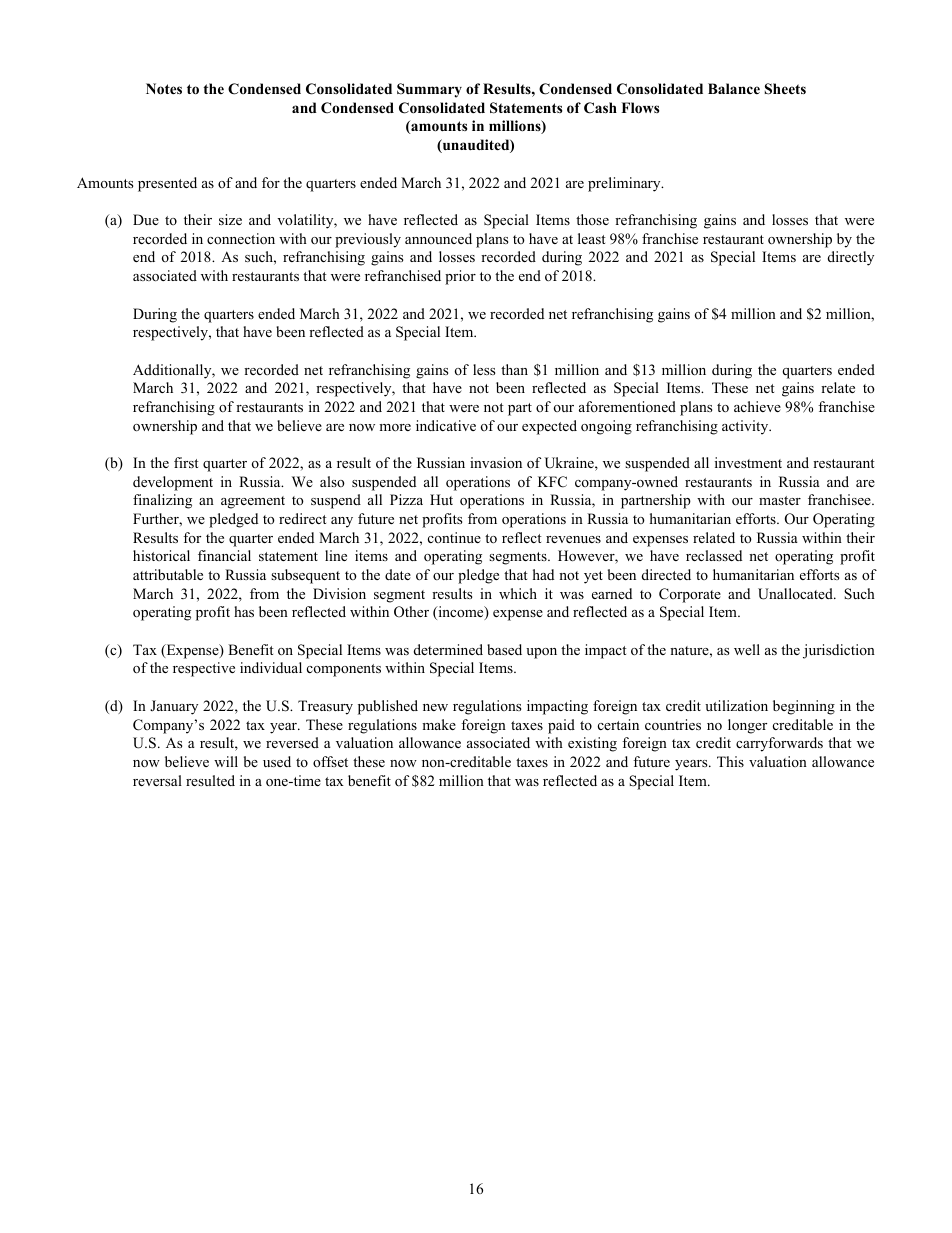 The height and width of the screenshot is (1233, 952). What do you see at coordinates (241, 239) in the screenshot?
I see `connection` at bounding box center [241, 239].
